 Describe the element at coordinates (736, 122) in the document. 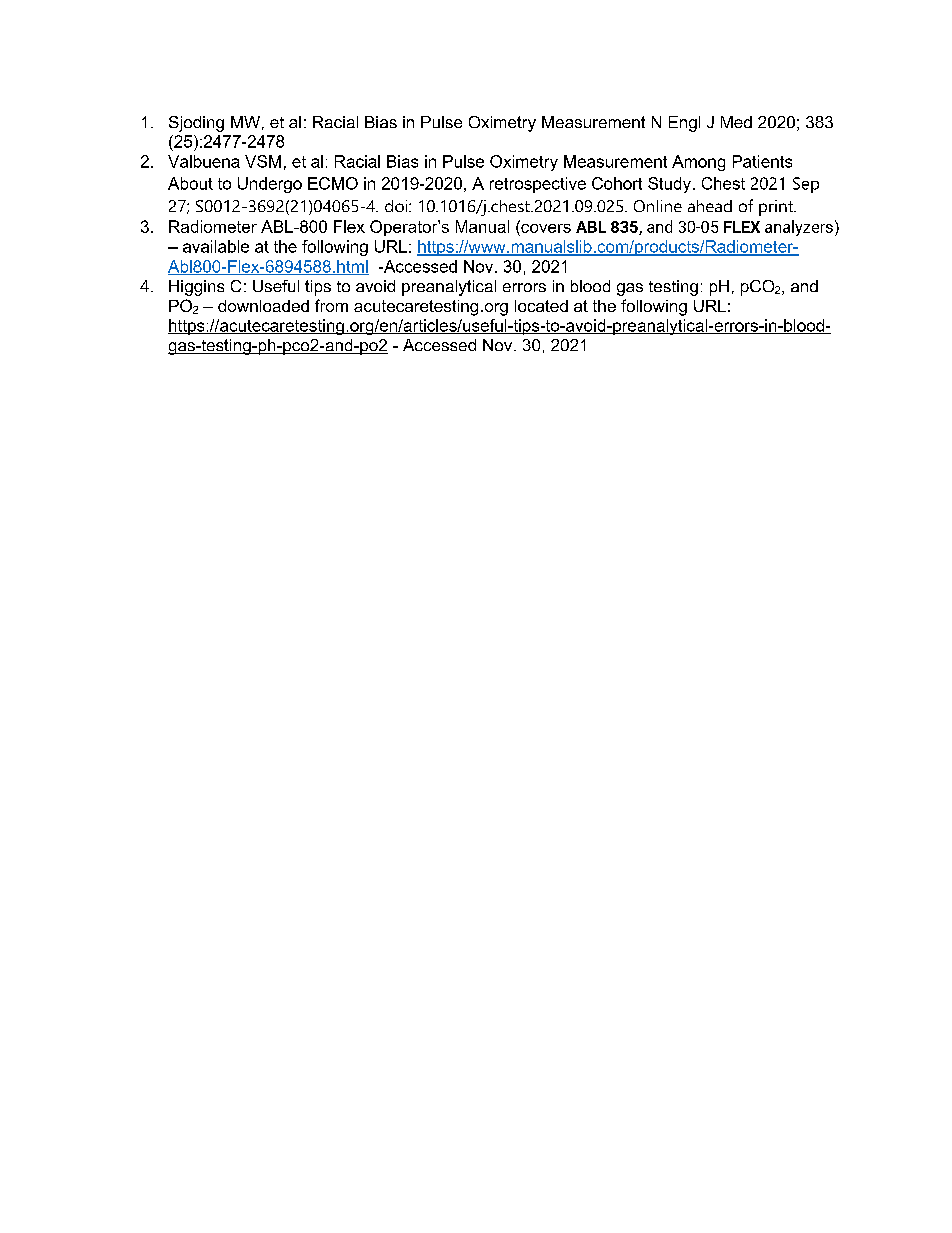

I see `Med` at that location.
